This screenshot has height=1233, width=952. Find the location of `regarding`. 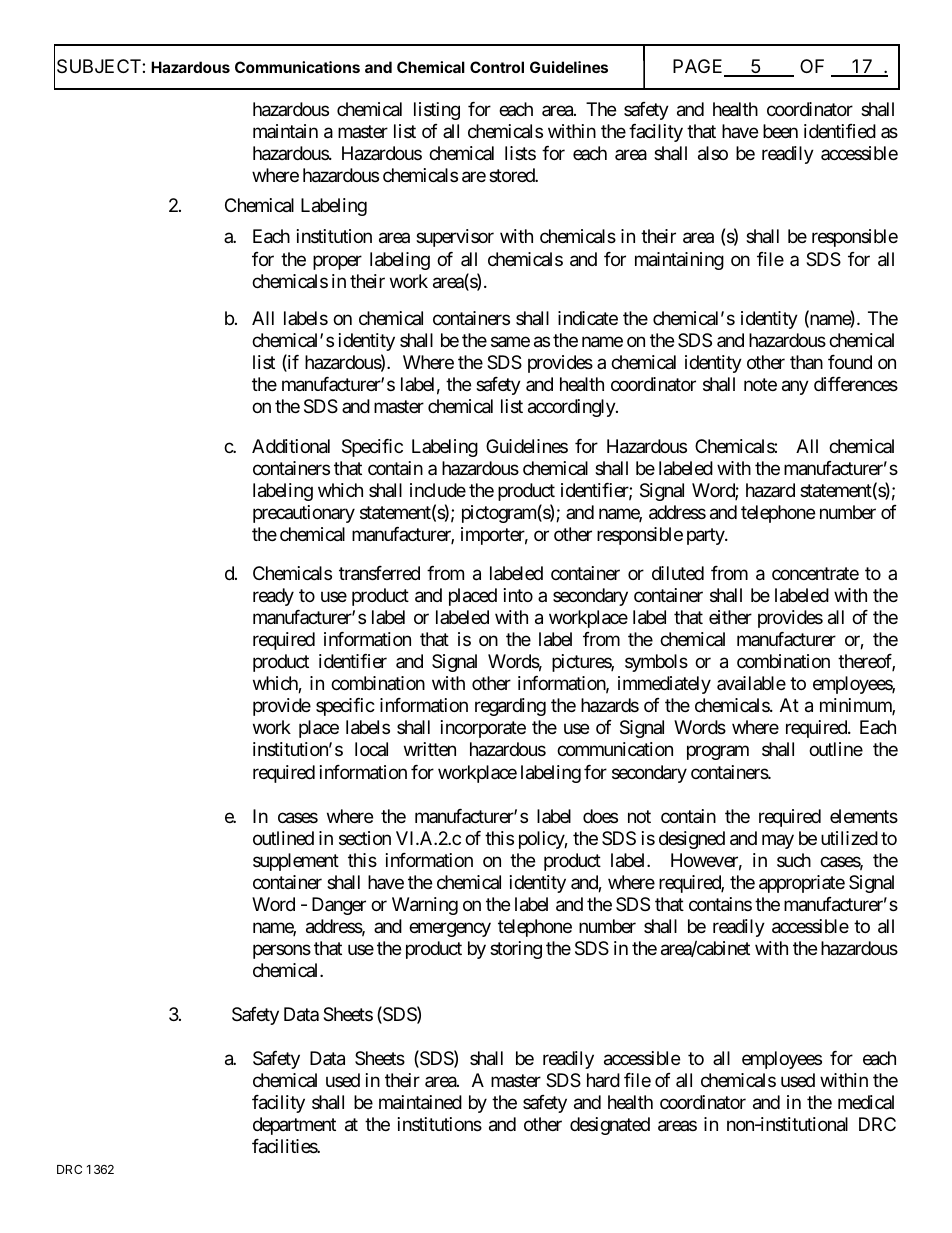

regarding is located at coordinates (510, 707).
